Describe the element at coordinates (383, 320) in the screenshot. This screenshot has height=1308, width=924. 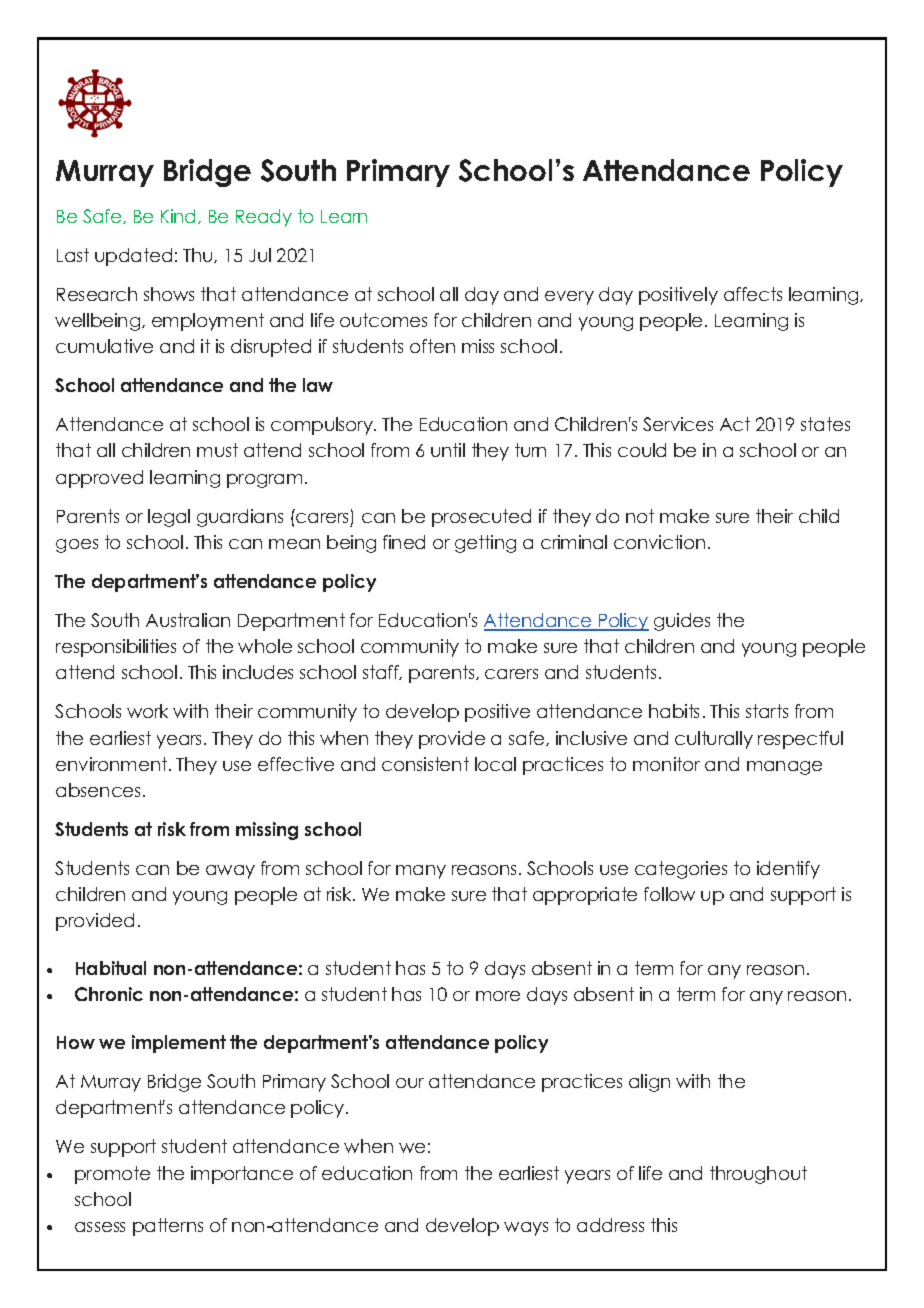
I see `outcomes` at that location.
